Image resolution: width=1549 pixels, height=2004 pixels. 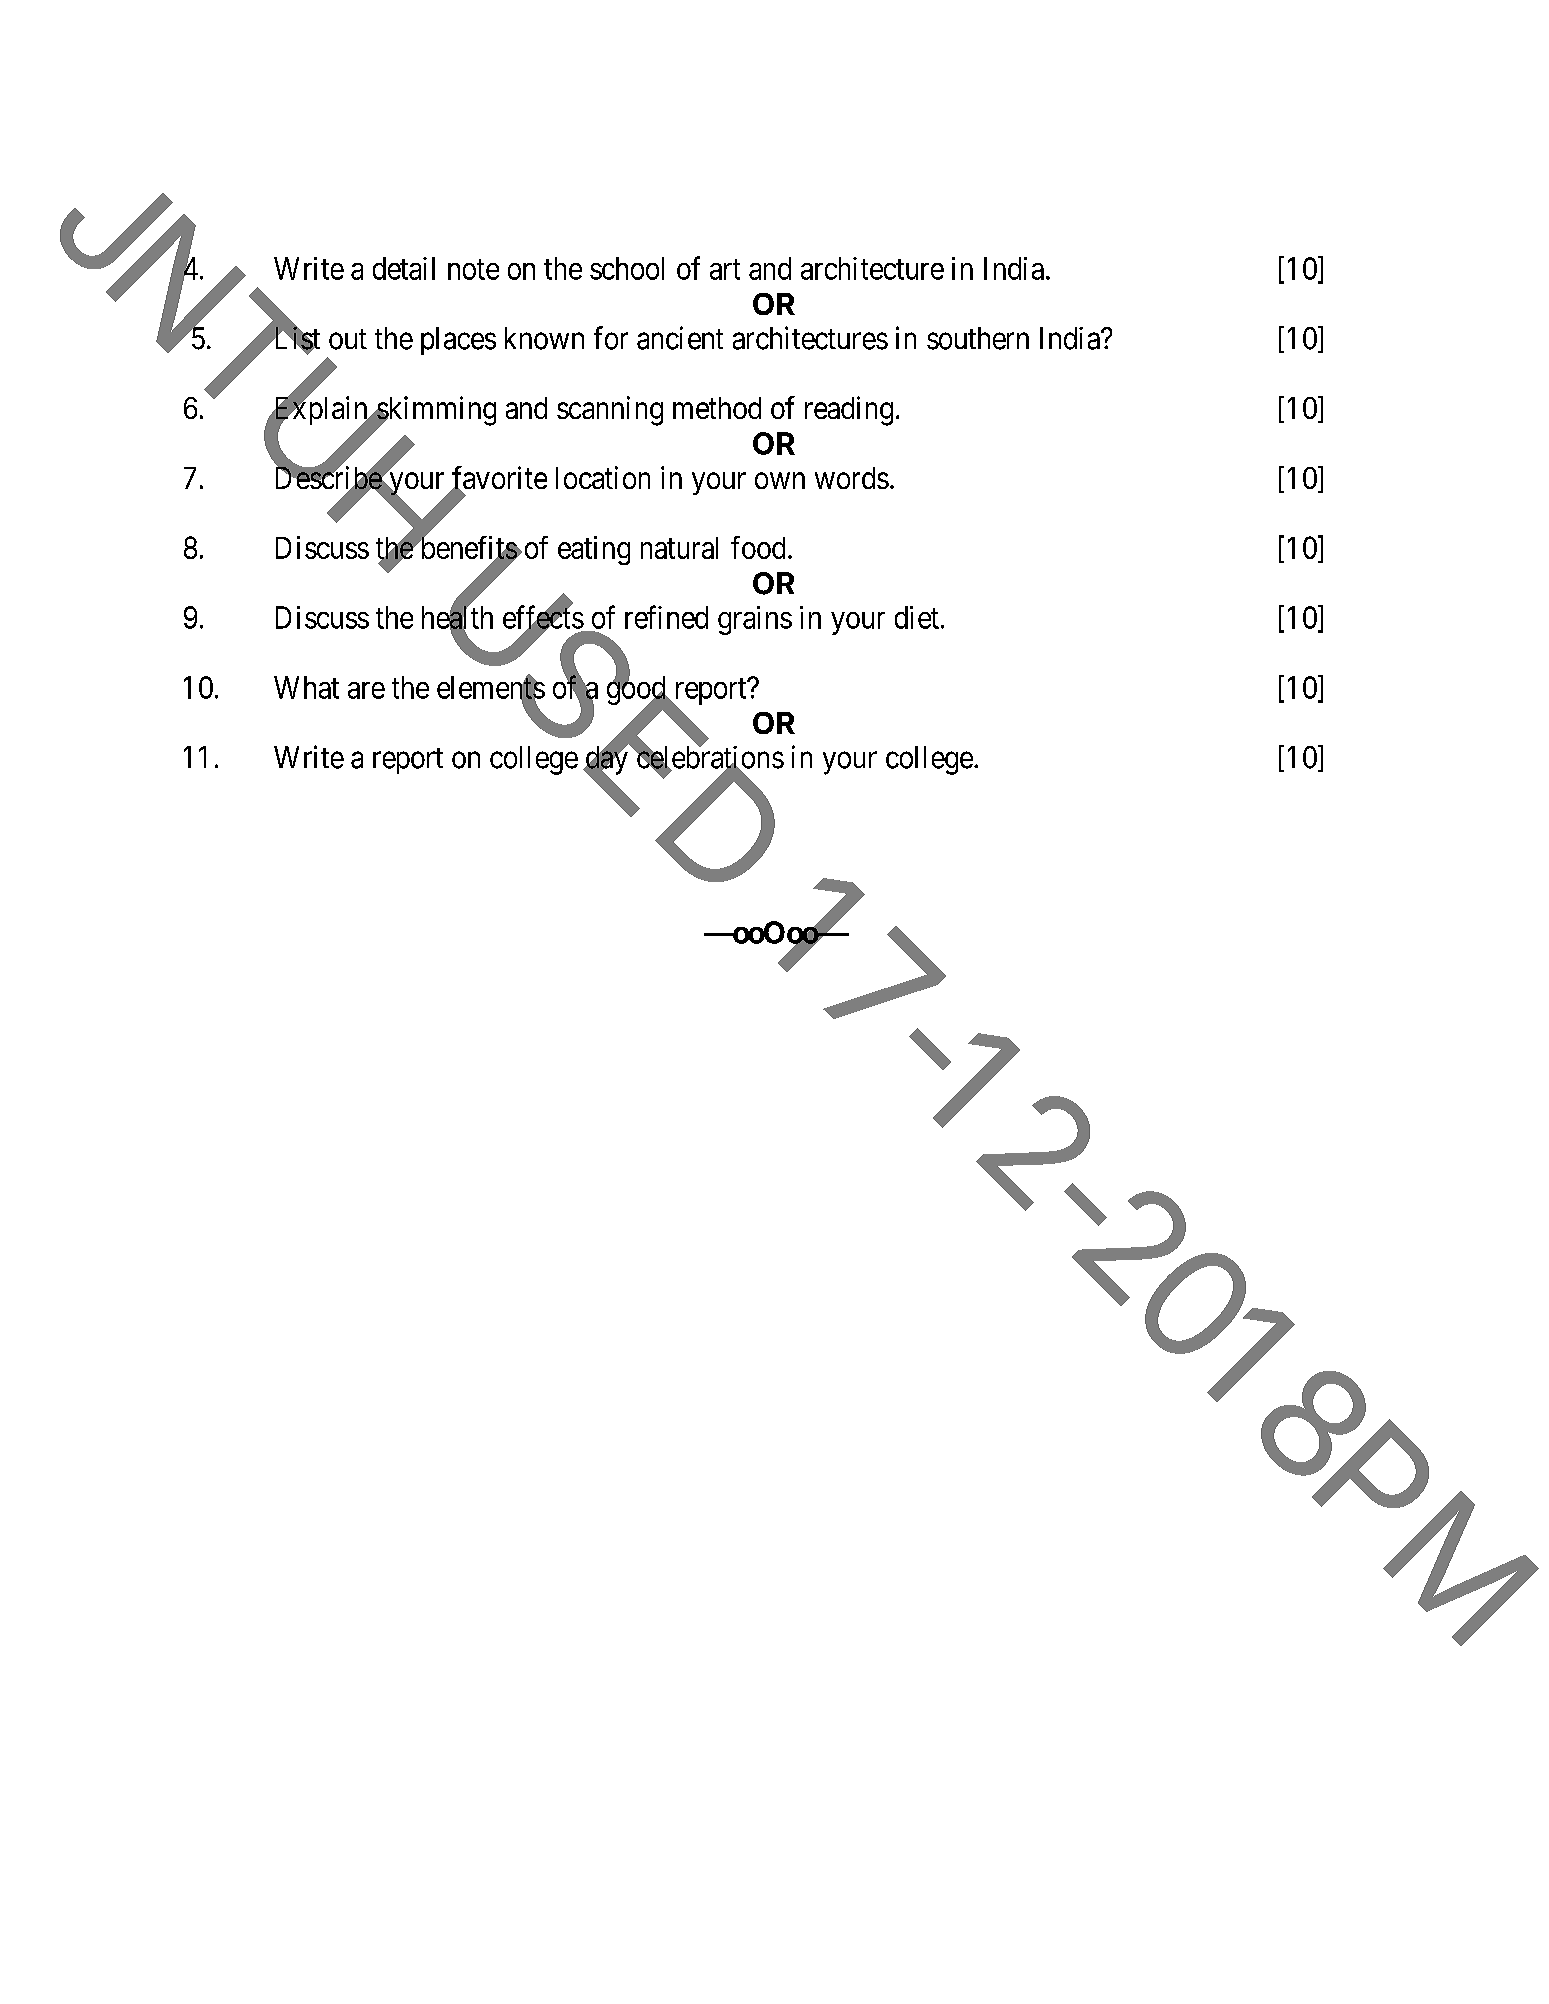 What do you see at coordinates (404, 268) in the screenshot?
I see `detail` at bounding box center [404, 268].
